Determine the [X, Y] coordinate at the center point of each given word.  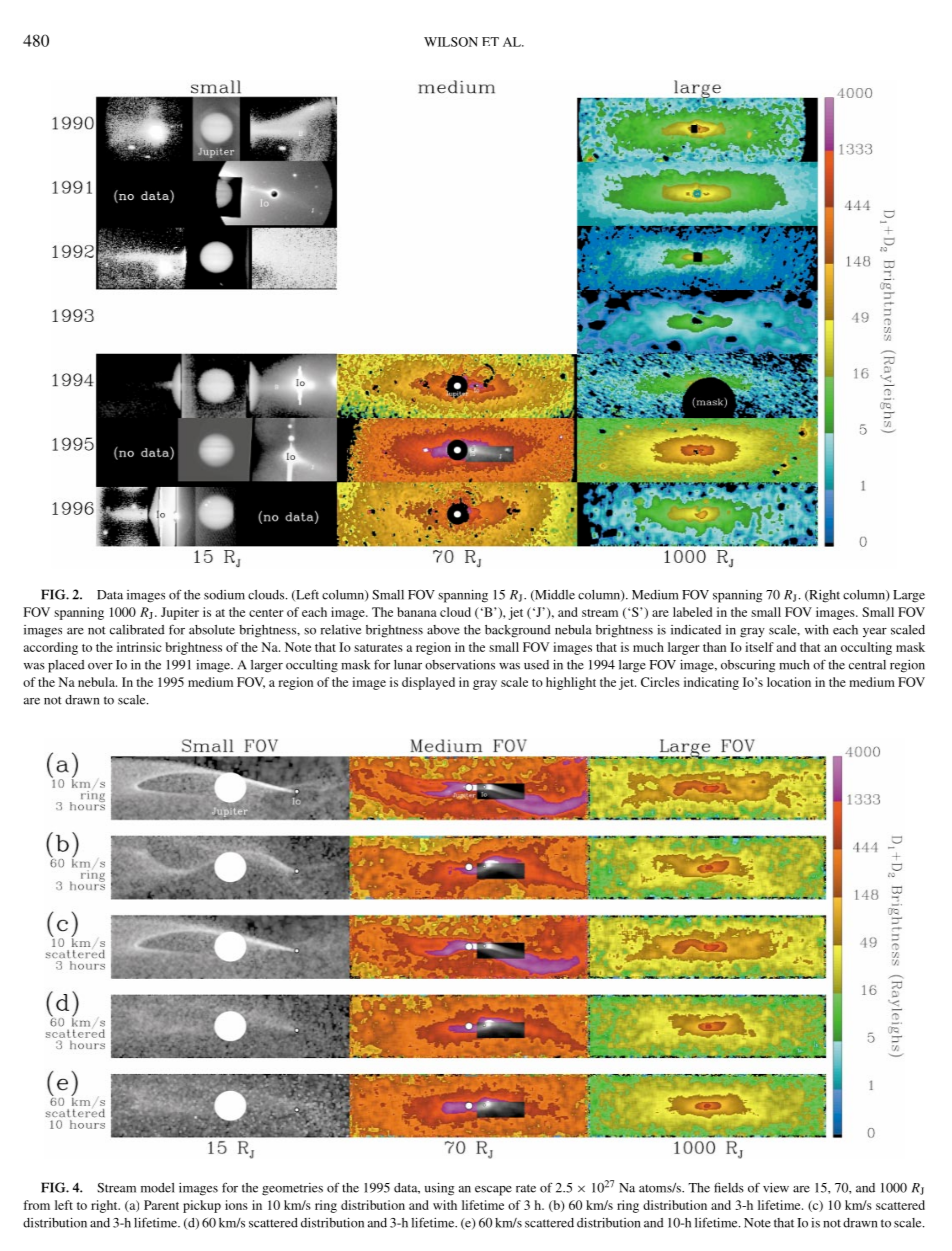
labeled [692, 612]
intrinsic [139, 647]
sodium [224, 595]
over [100, 666]
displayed [428, 683]
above [443, 630]
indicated [696, 630]
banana [417, 612]
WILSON [451, 42]
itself [759, 647]
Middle [554, 595]
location [789, 682]
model [158, 1188]
